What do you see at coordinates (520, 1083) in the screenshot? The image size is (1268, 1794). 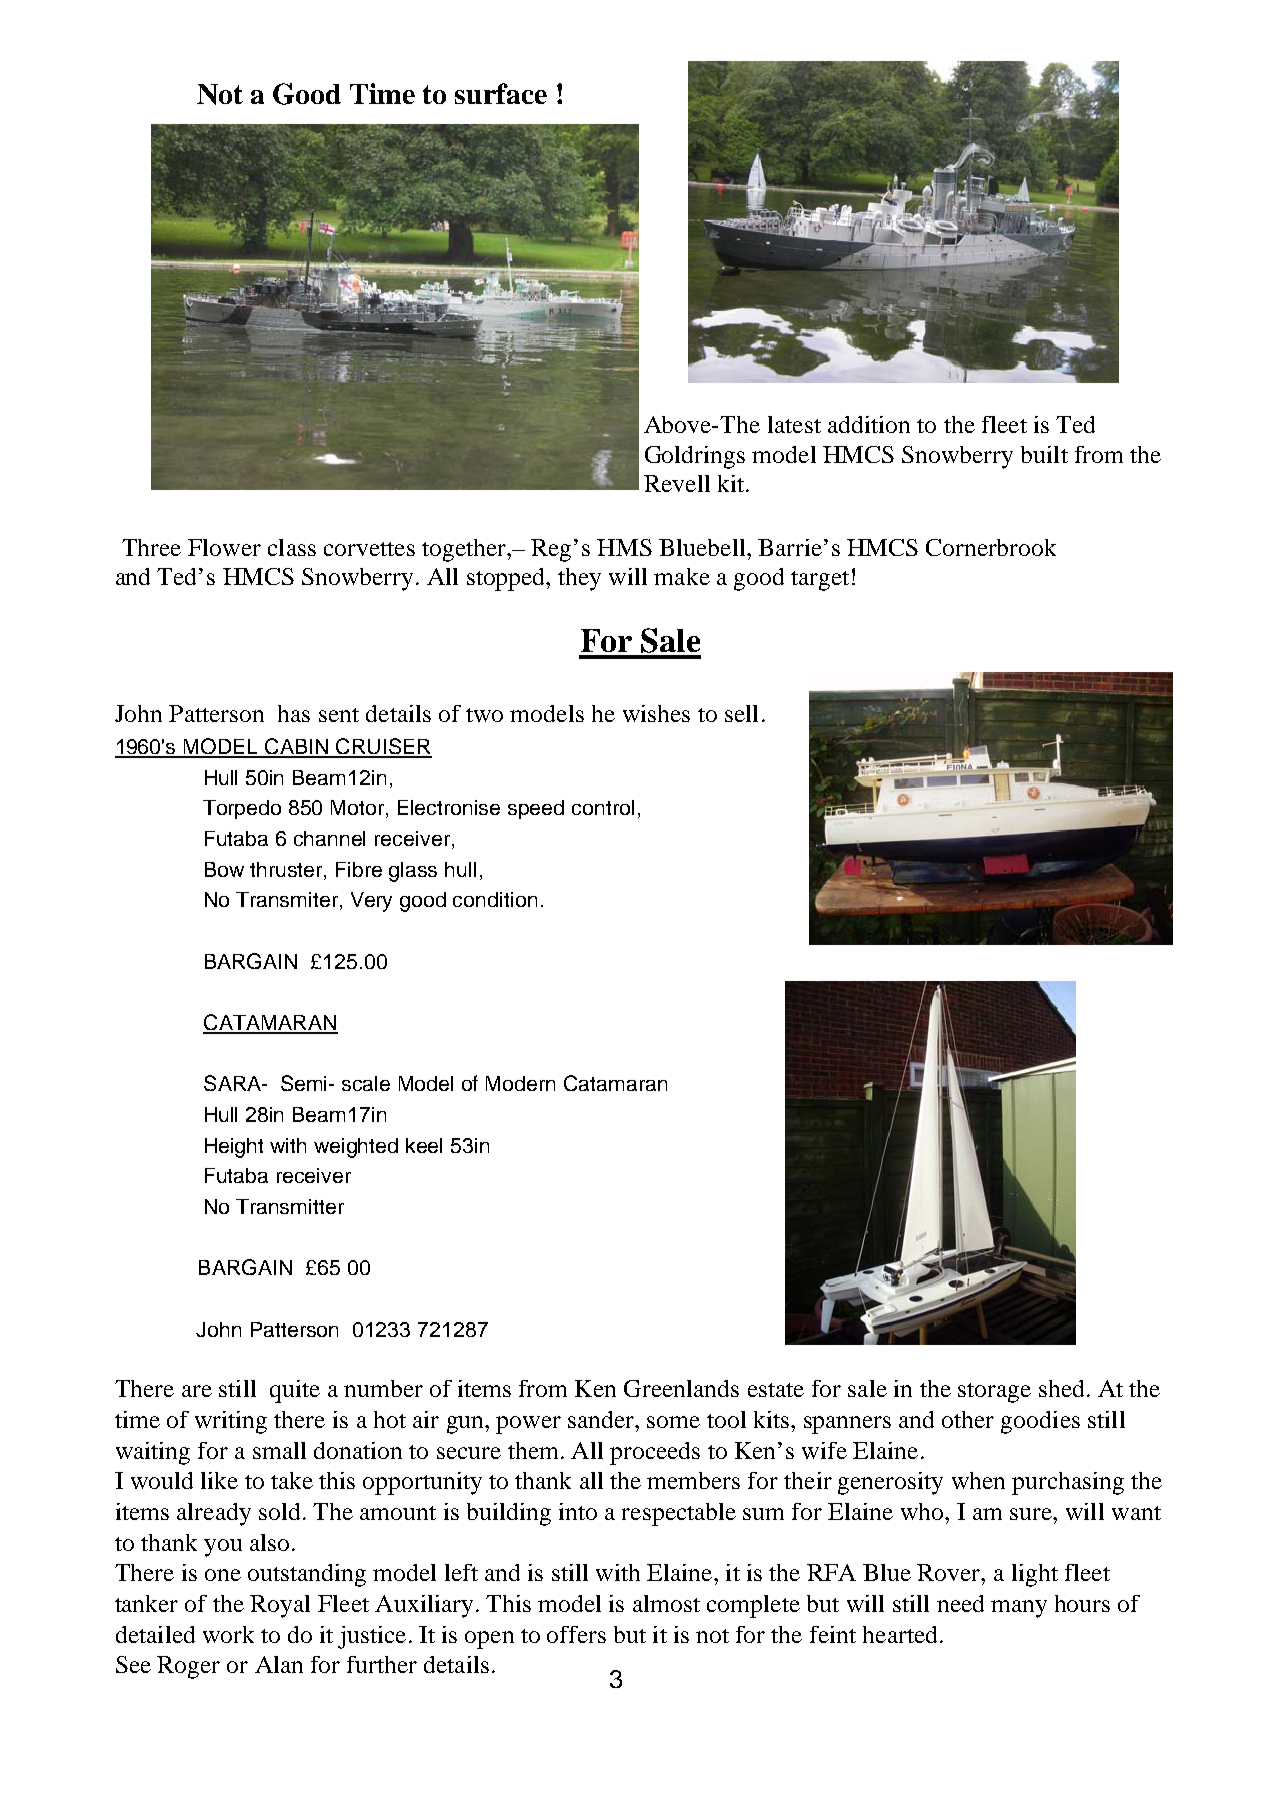 I see `Modern` at bounding box center [520, 1083].
